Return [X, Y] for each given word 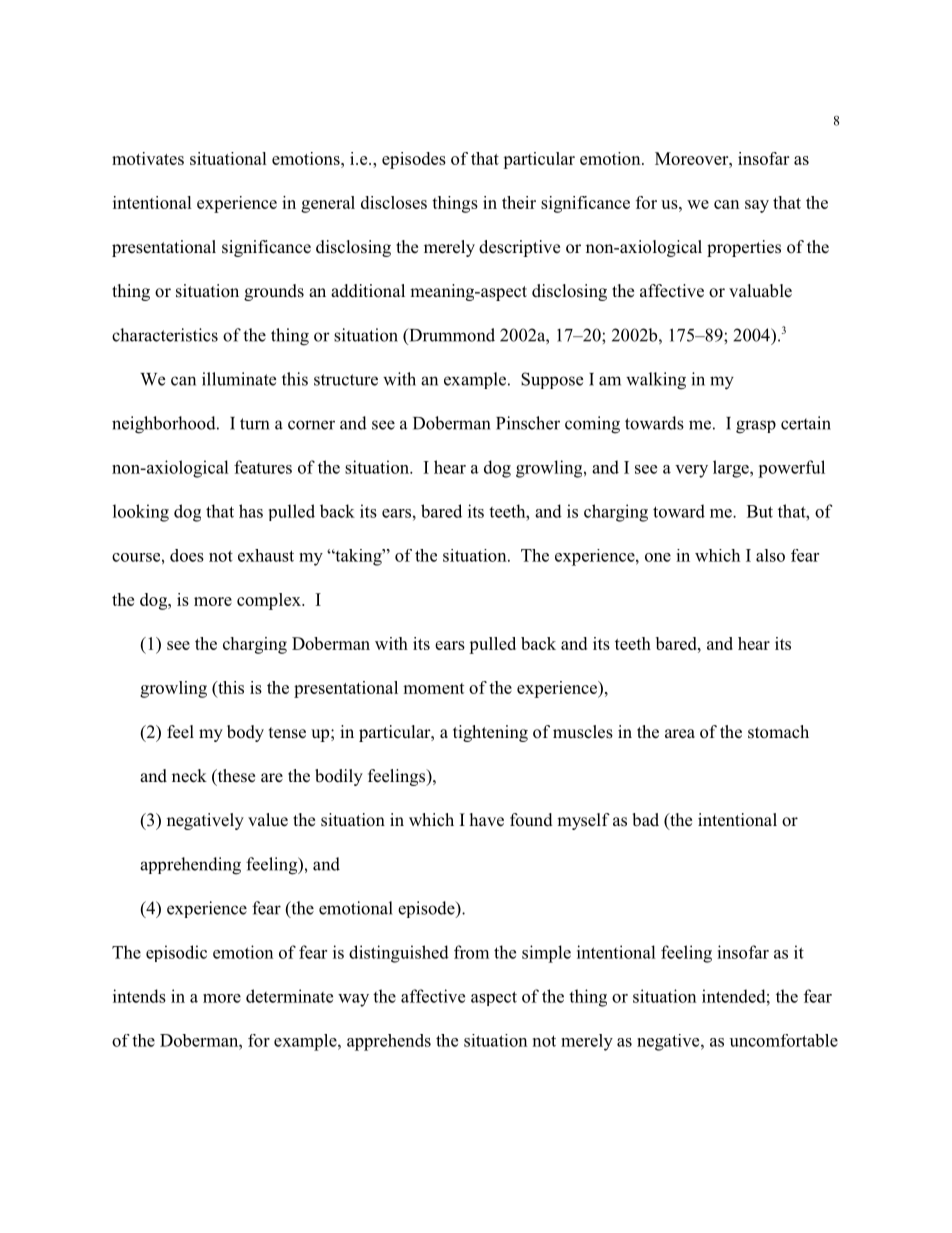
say [757, 206]
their [519, 202]
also [770, 555]
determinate [289, 996]
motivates [148, 158]
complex [270, 601]
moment [433, 688]
